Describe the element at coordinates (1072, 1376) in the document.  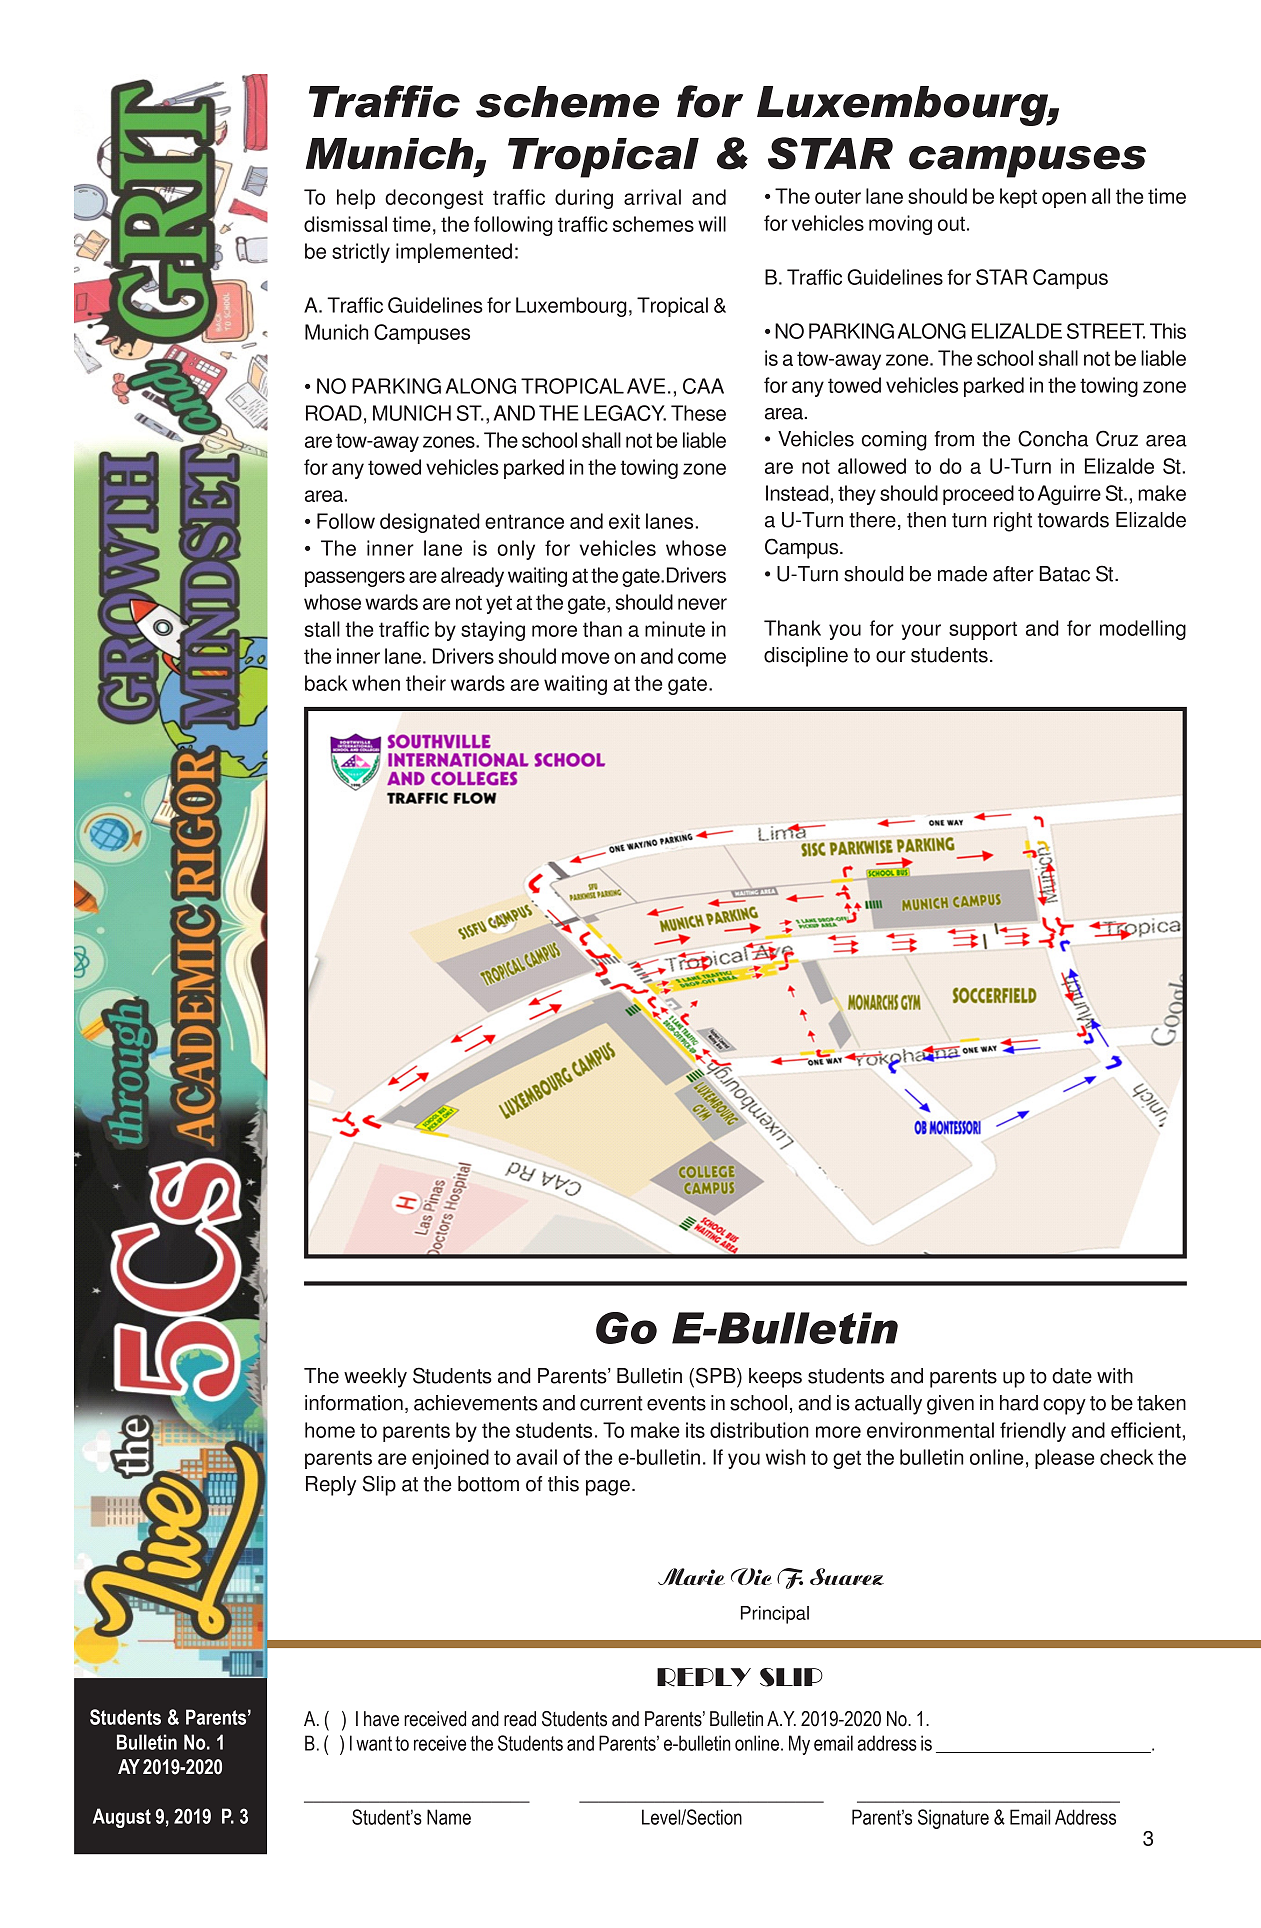
I see `date` at that location.
